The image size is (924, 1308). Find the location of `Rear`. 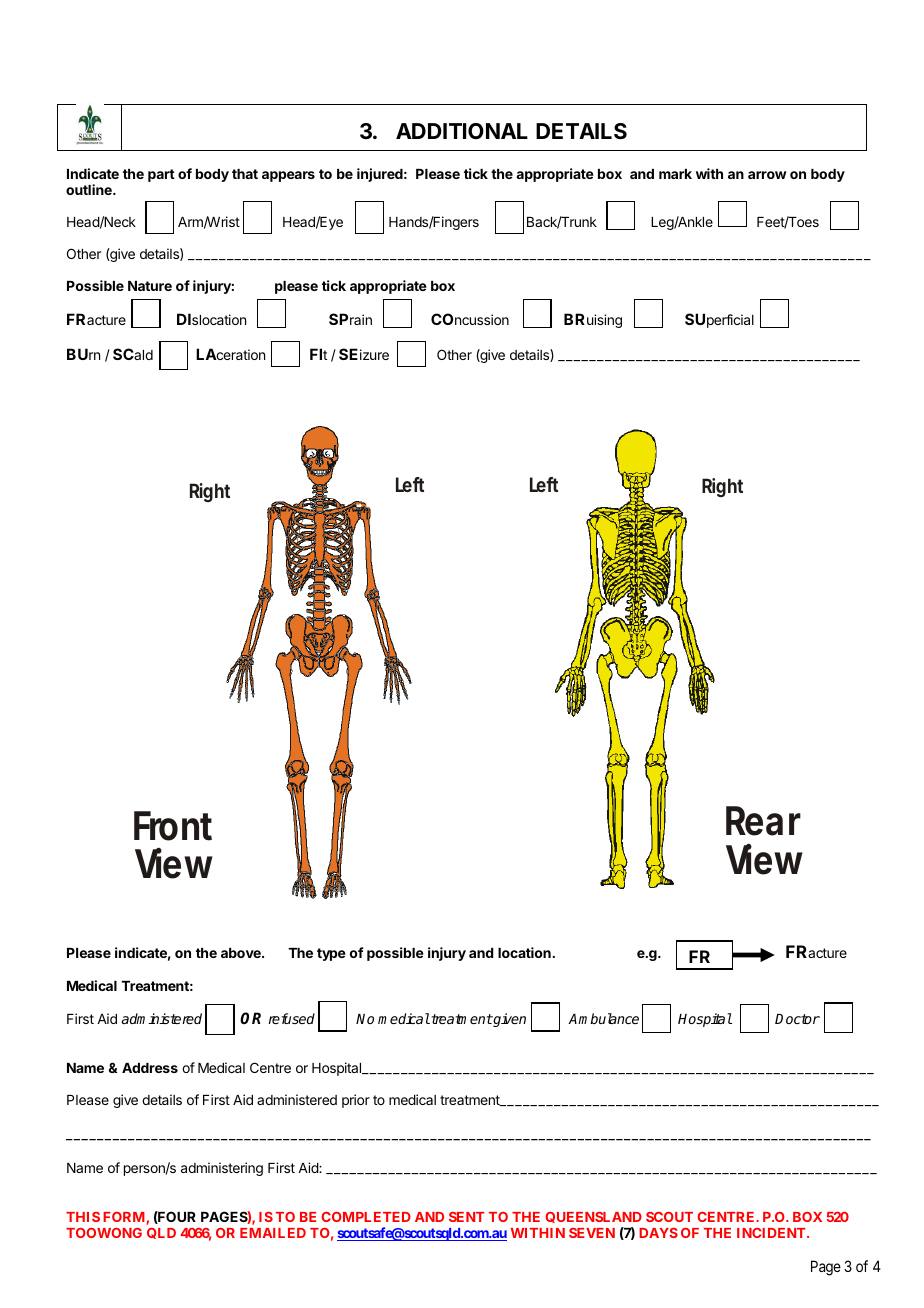

Rear is located at coordinates (763, 821).
